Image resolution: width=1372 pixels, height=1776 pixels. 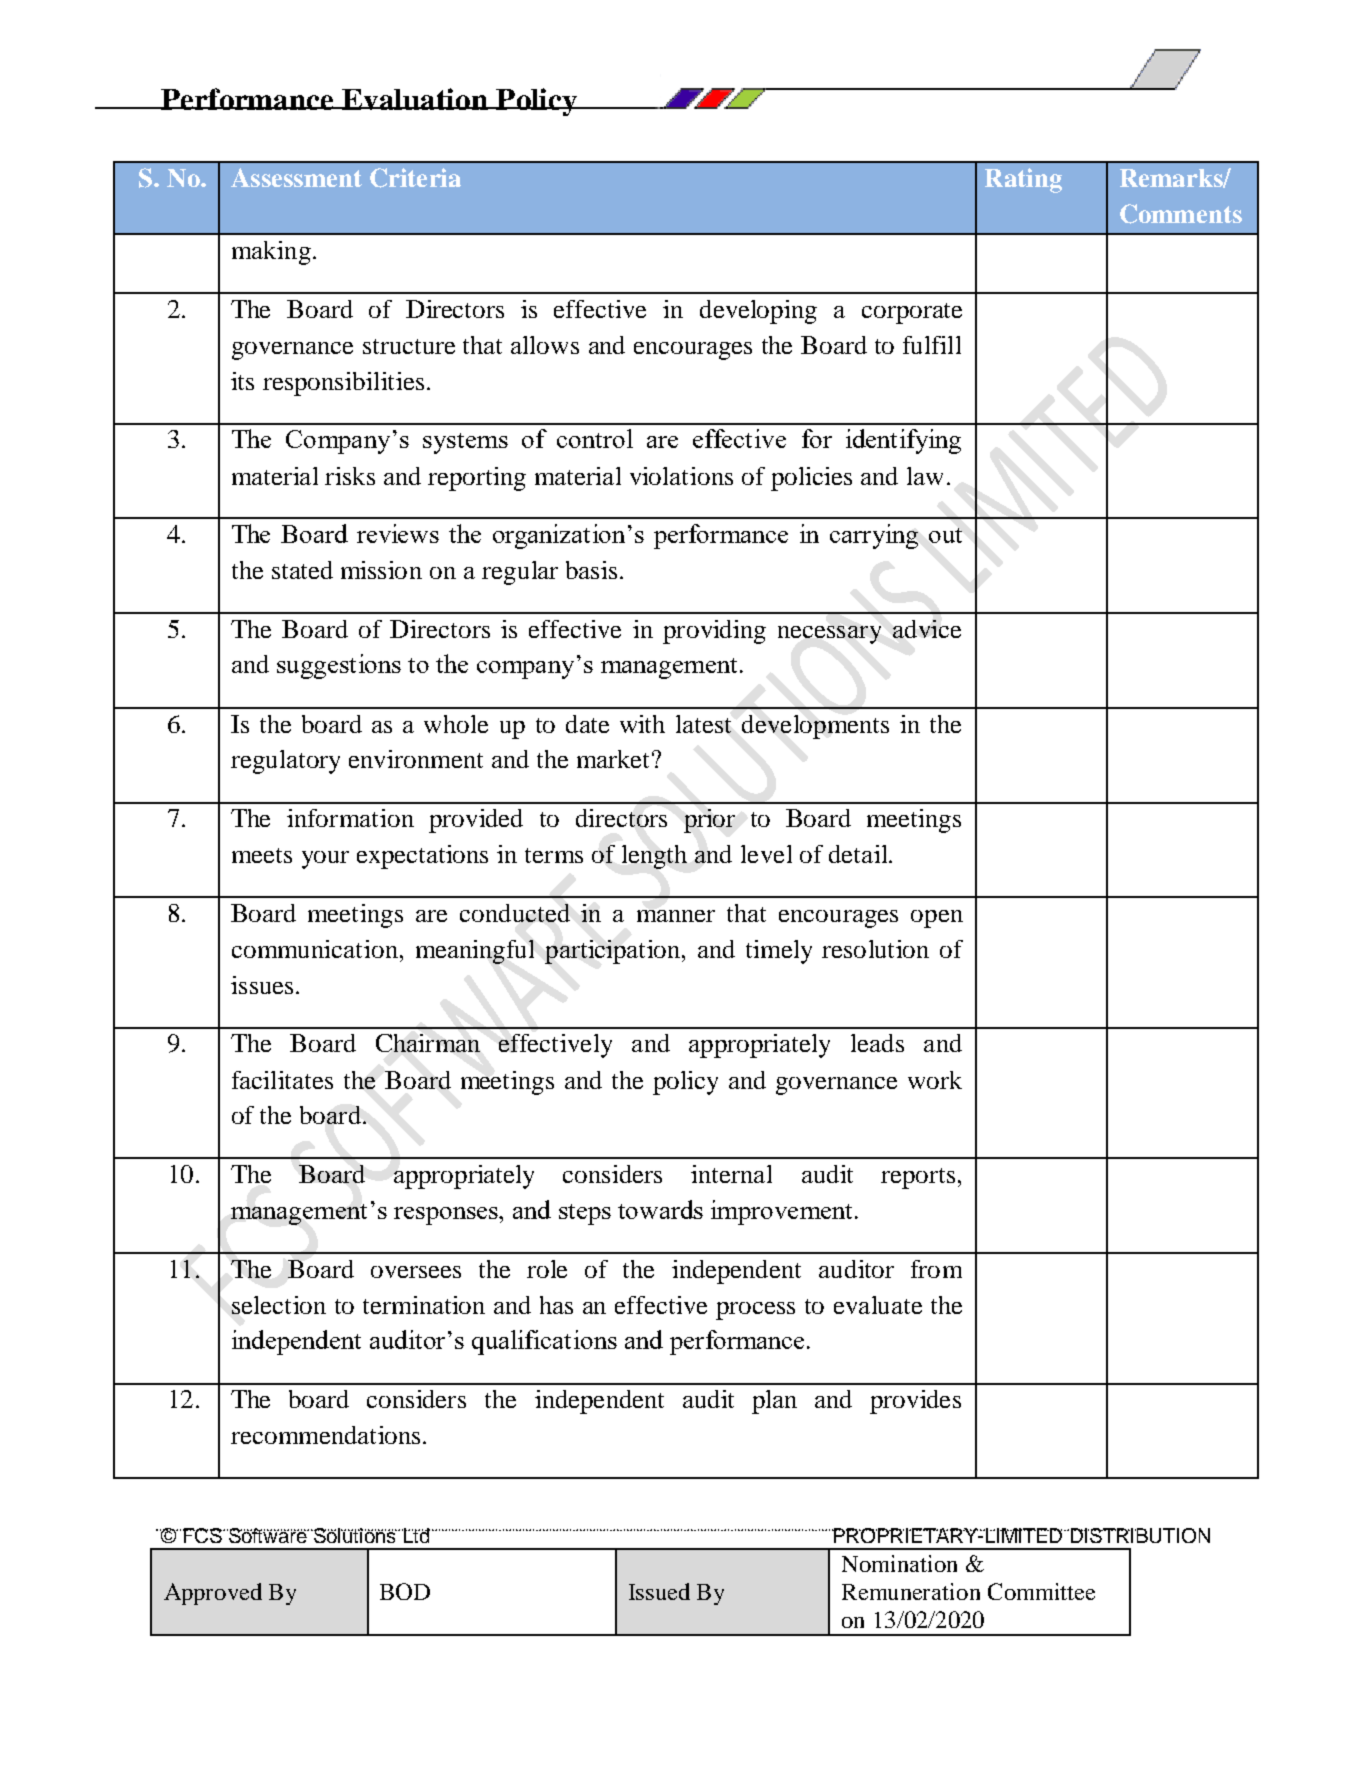 I want to click on Rating, so click(x=1023, y=180).
